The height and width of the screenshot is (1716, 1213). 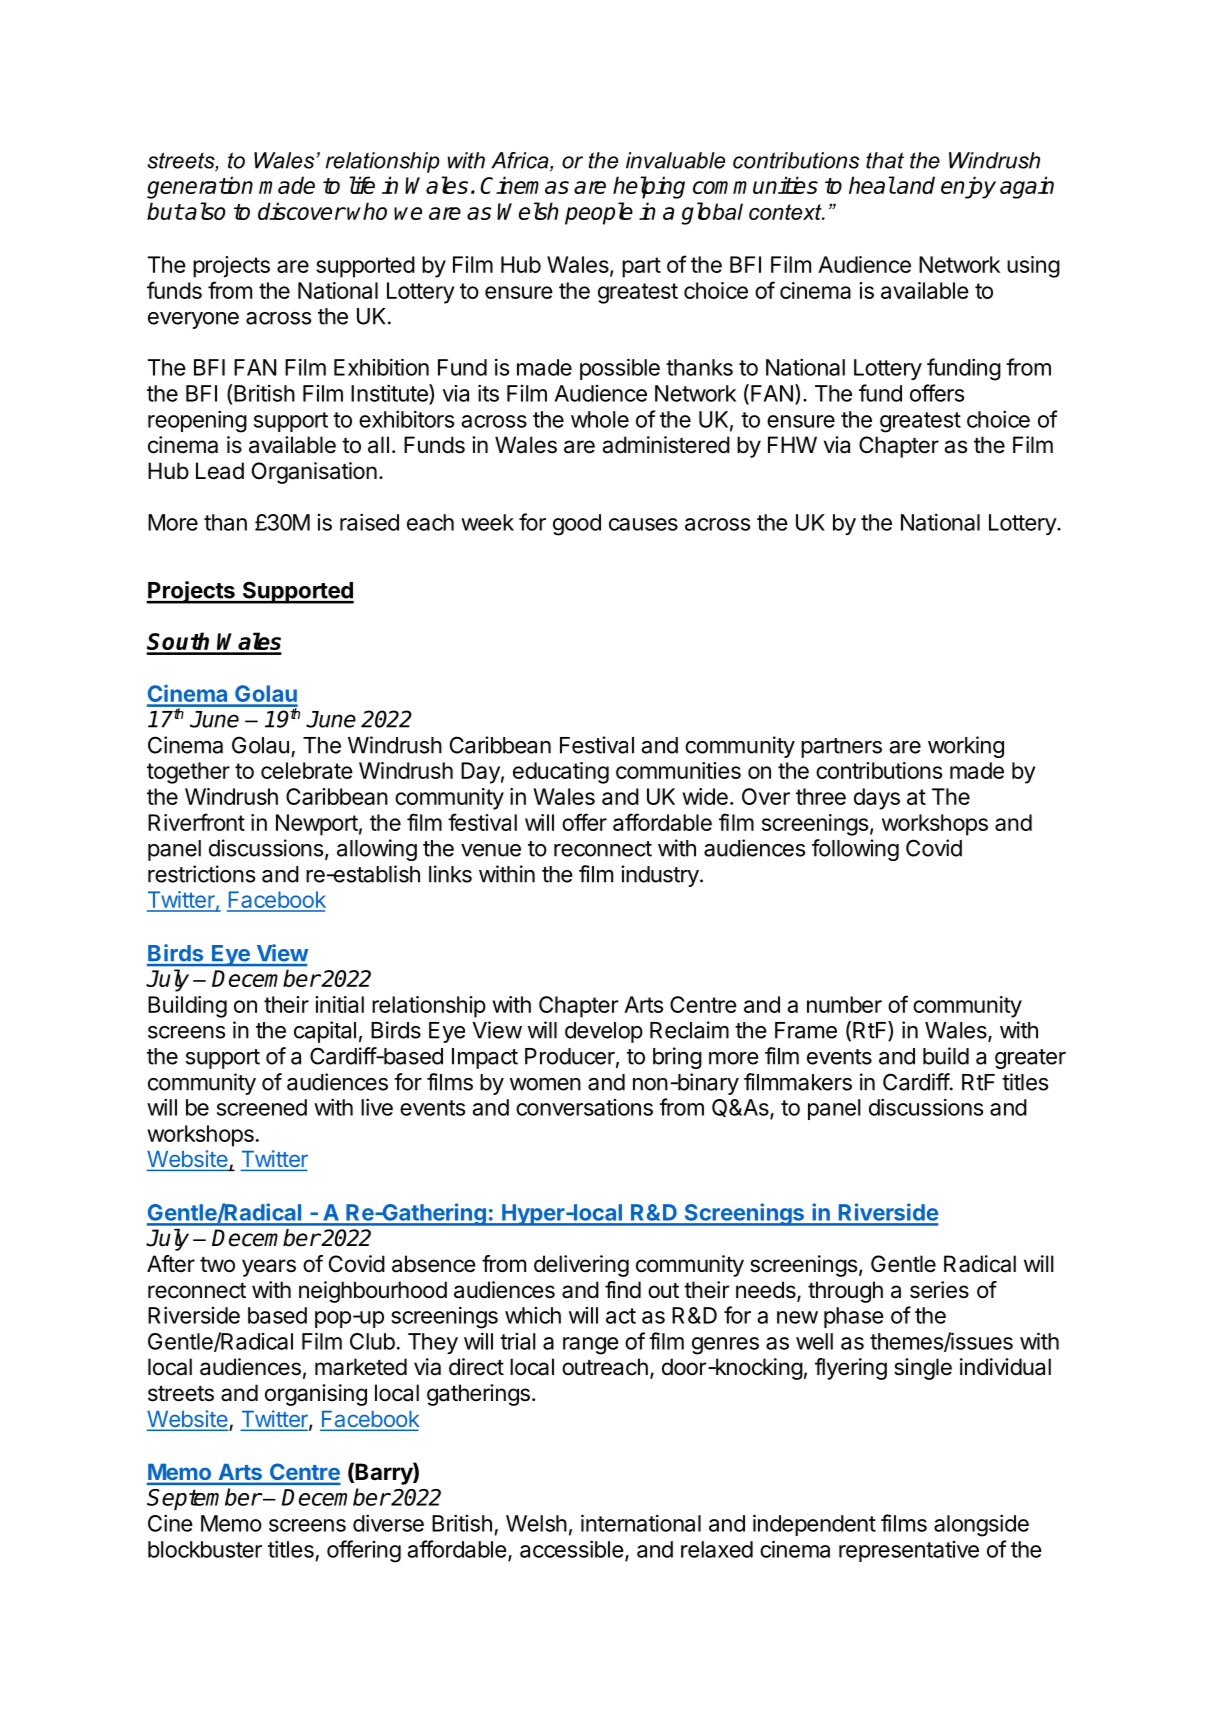 I want to click on alongside, so click(x=981, y=1525).
